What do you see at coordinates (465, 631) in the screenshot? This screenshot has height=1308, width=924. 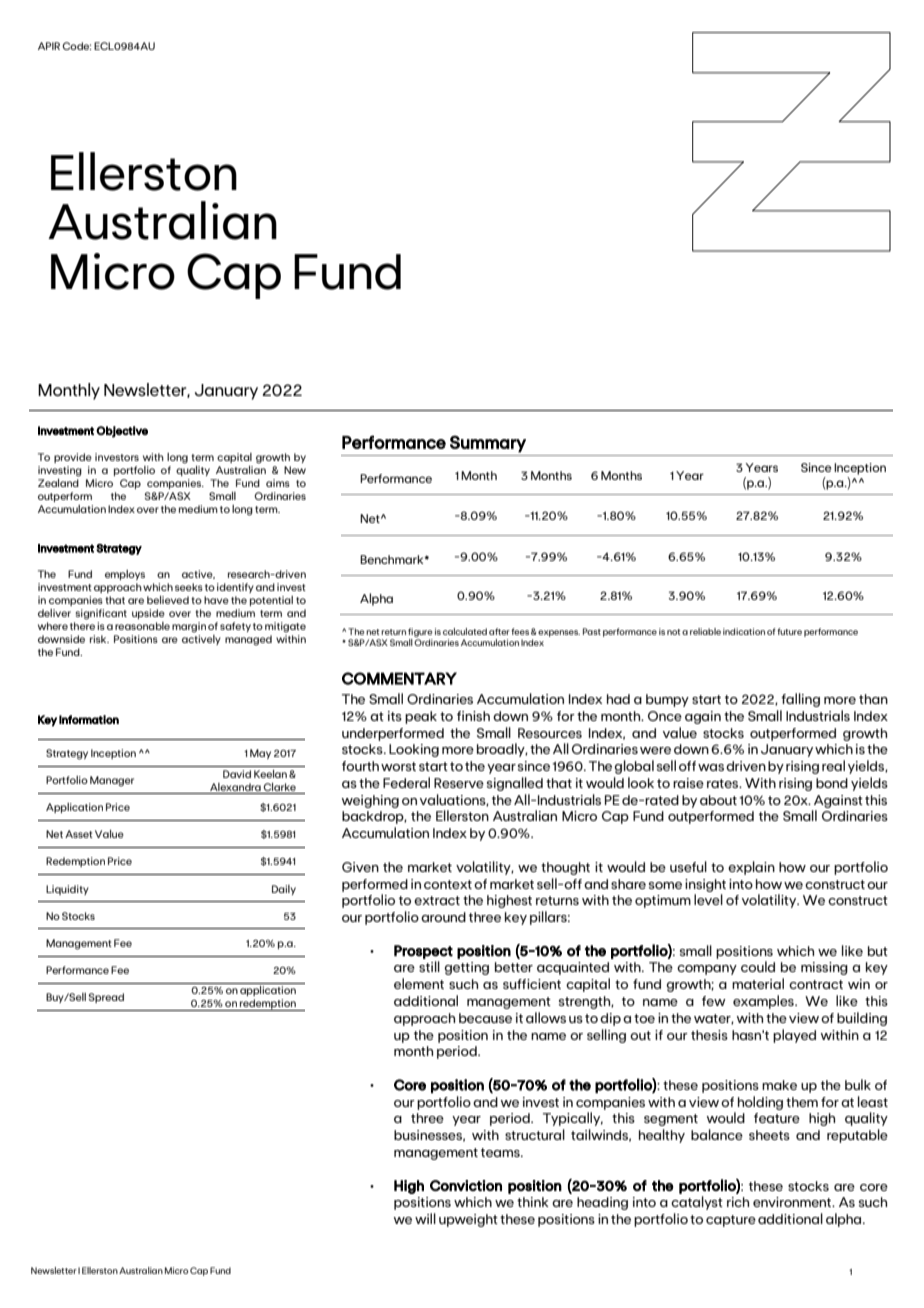 I see `calculated` at bounding box center [465, 631].
